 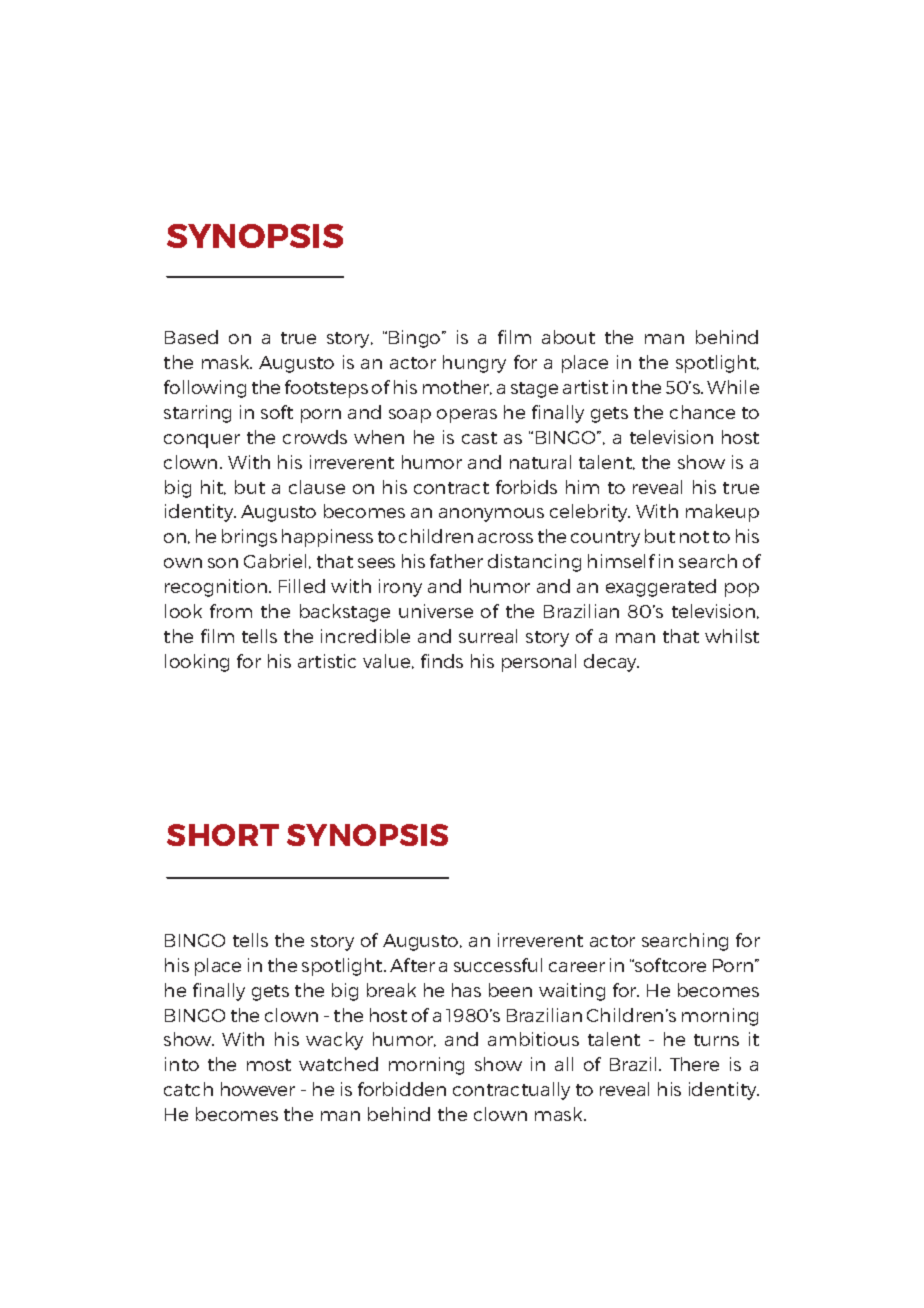 I want to click on While, so click(x=733, y=387).
